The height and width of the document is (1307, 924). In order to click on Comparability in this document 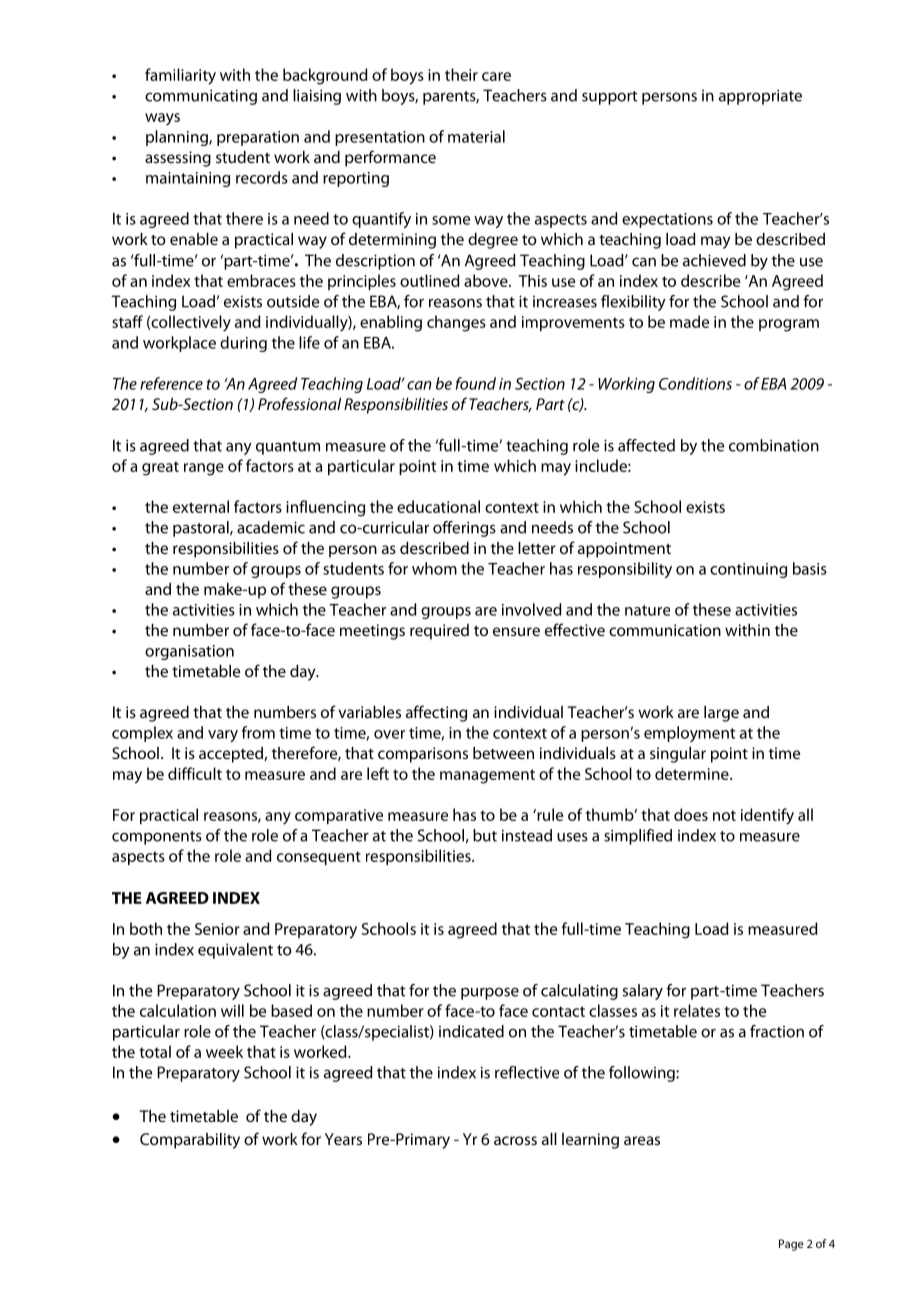, I will do `click(190, 1141)`.
